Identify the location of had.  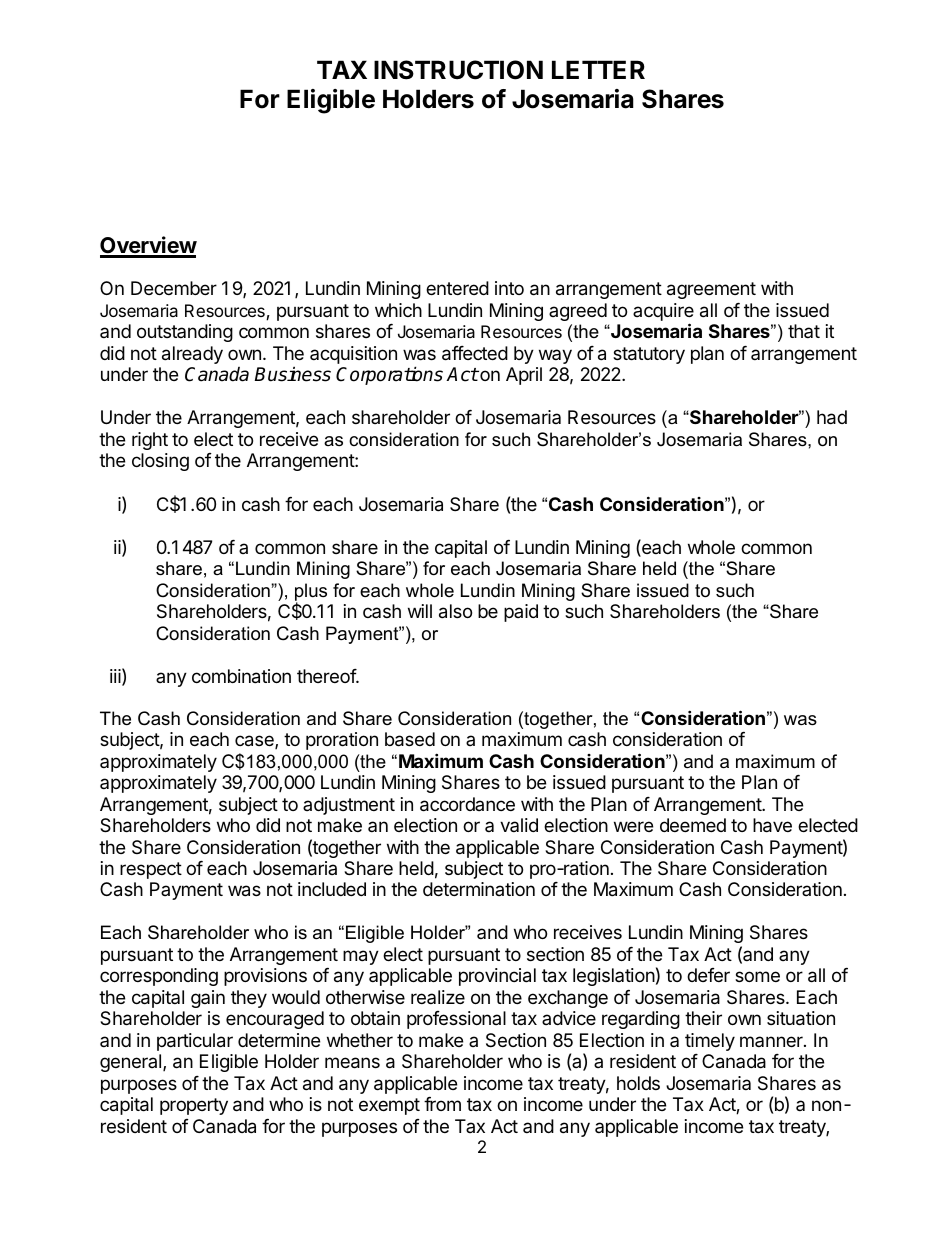
(832, 417).
